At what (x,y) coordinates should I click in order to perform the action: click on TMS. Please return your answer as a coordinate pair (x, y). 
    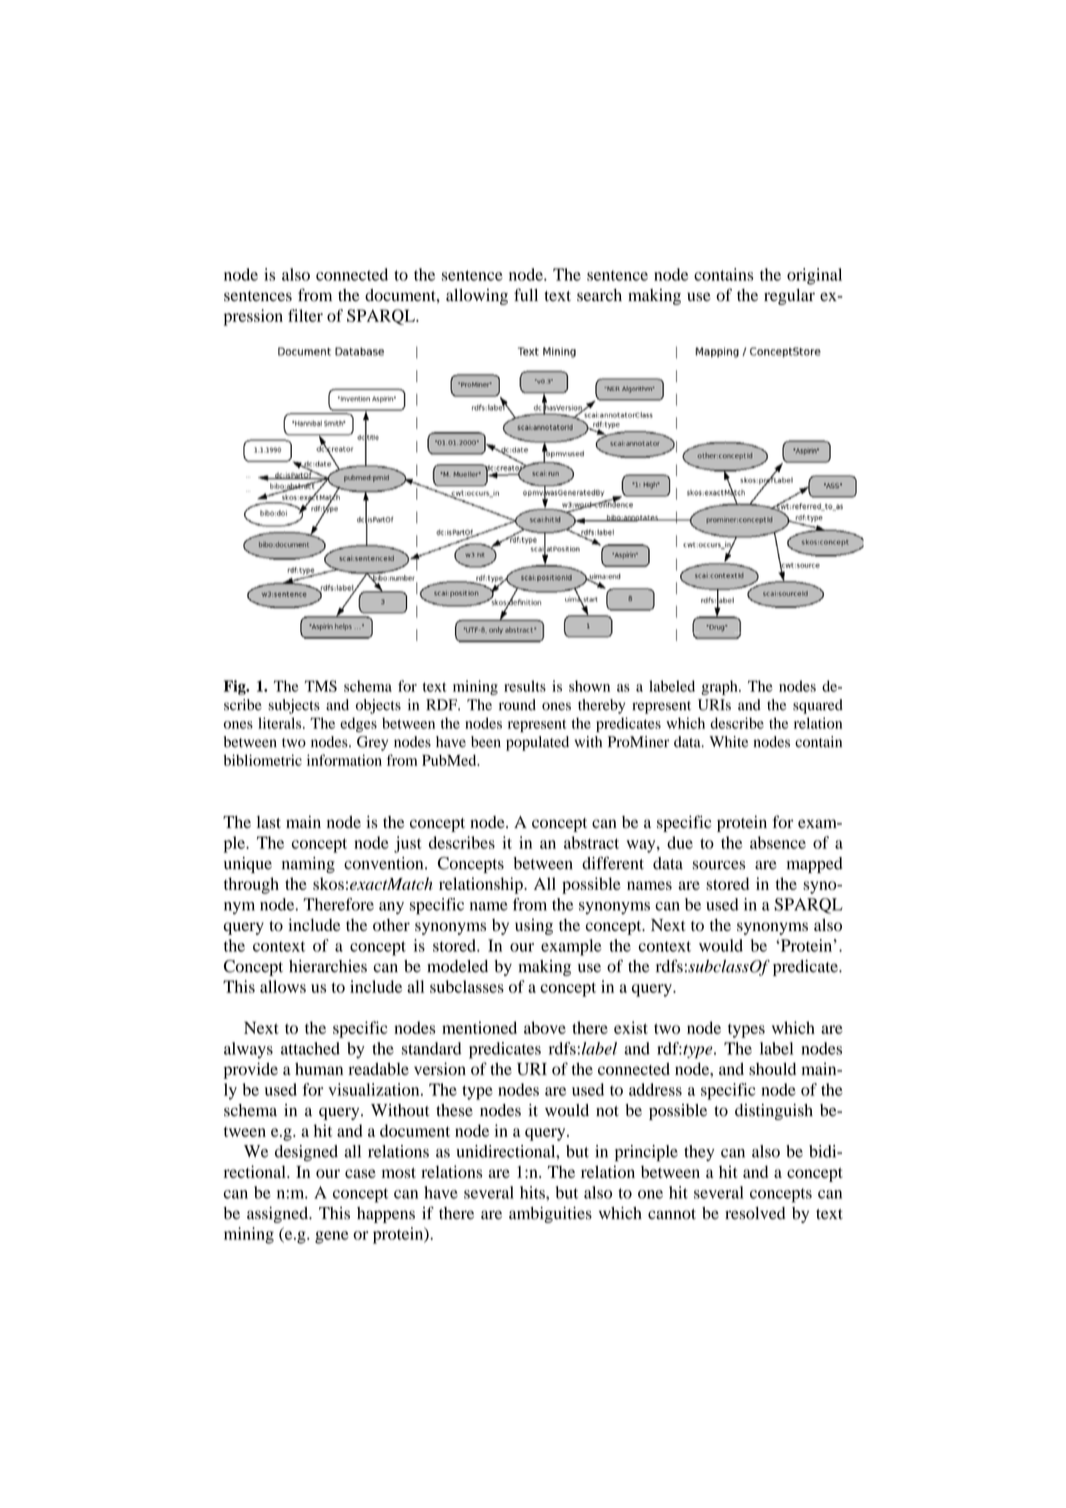
    Looking at the image, I should click on (321, 686).
